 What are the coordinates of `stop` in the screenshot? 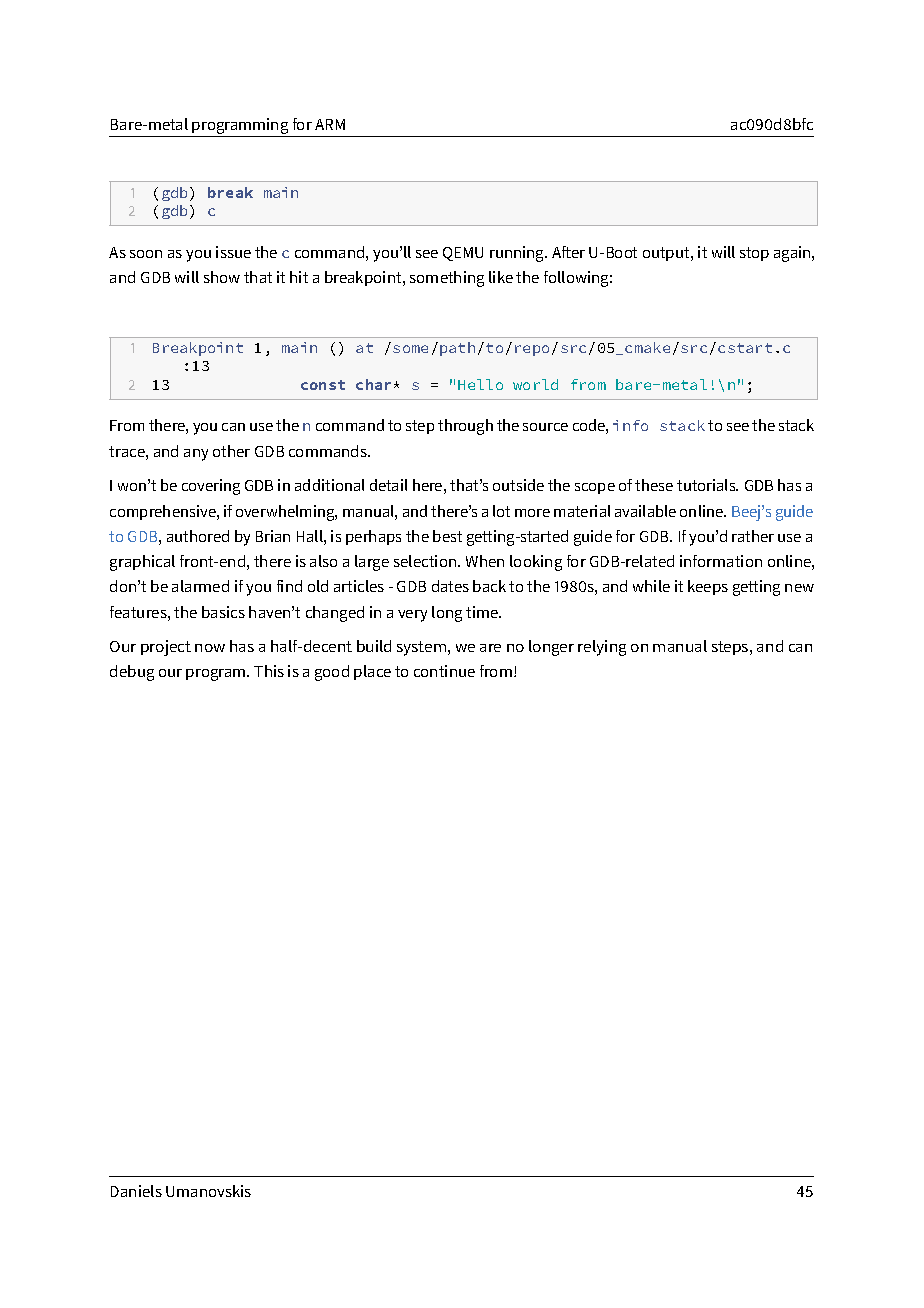 It's located at (754, 254).
